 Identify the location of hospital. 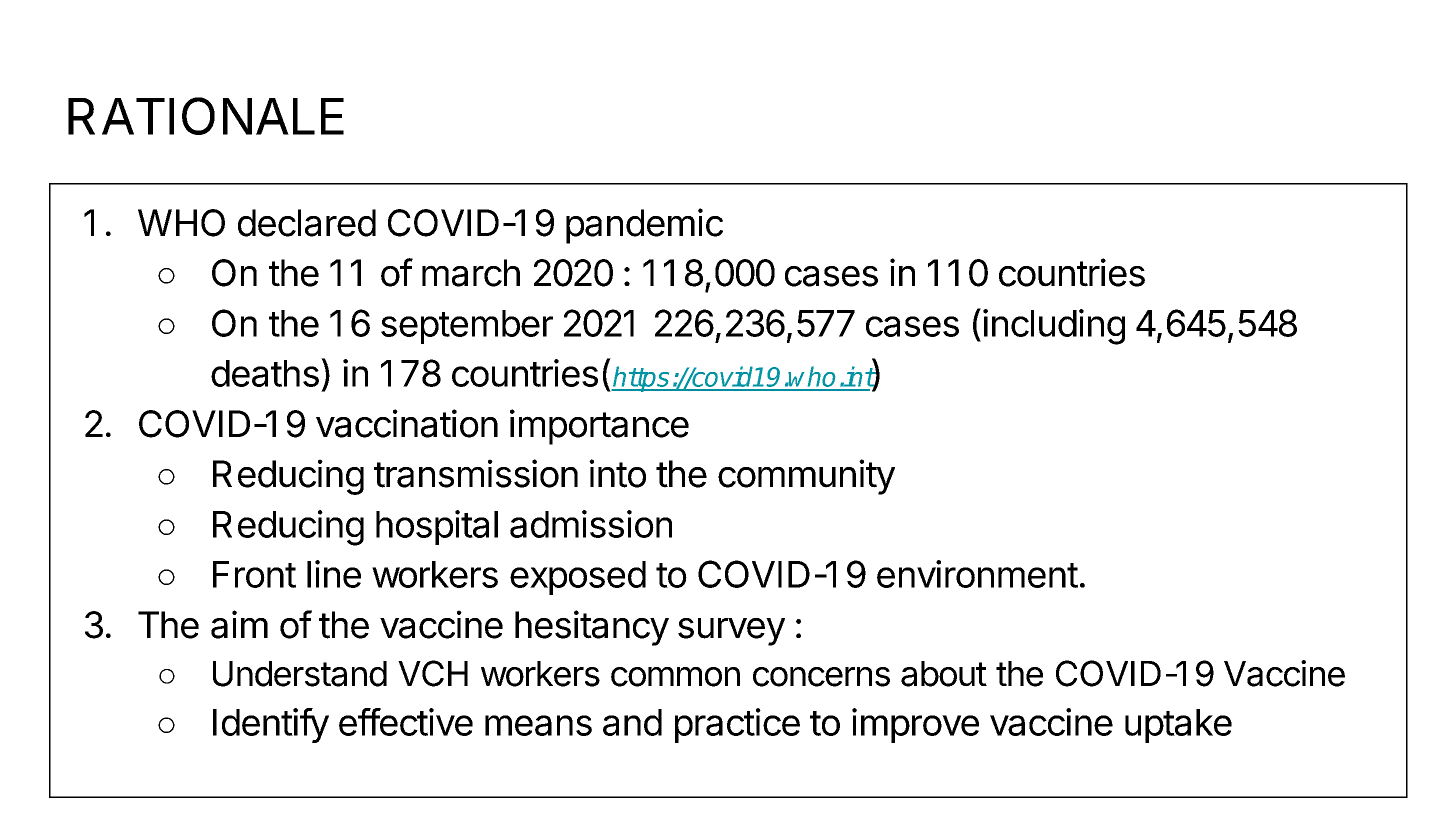
(437, 527).
